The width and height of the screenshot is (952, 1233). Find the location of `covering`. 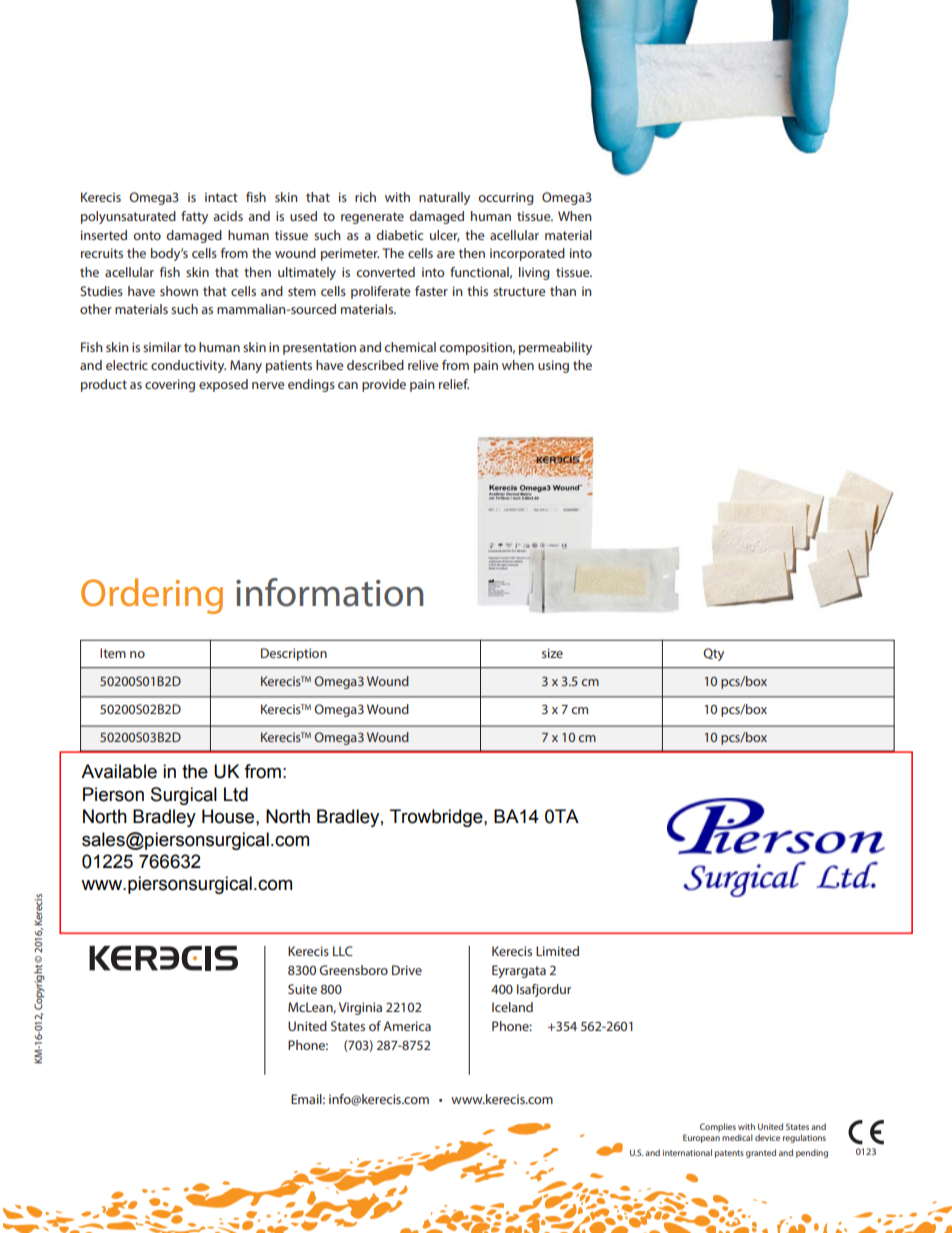

covering is located at coordinates (170, 385).
